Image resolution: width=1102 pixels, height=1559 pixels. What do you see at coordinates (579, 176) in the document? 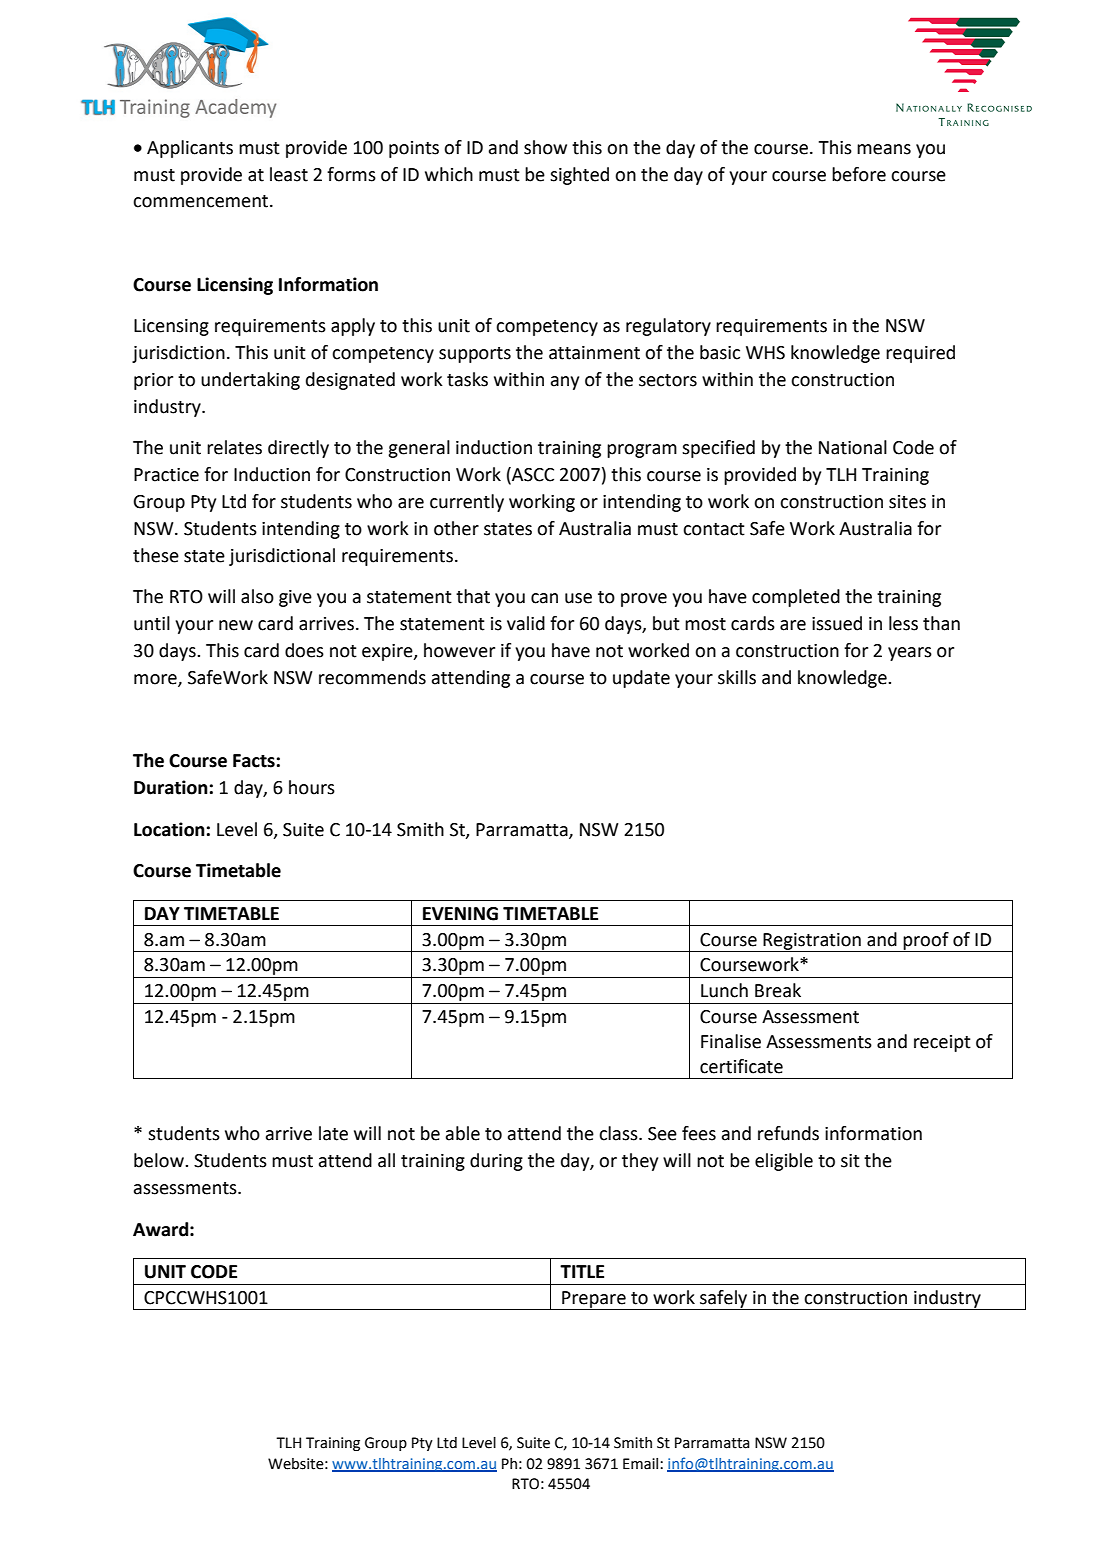
I see `sighted` at bounding box center [579, 176].
